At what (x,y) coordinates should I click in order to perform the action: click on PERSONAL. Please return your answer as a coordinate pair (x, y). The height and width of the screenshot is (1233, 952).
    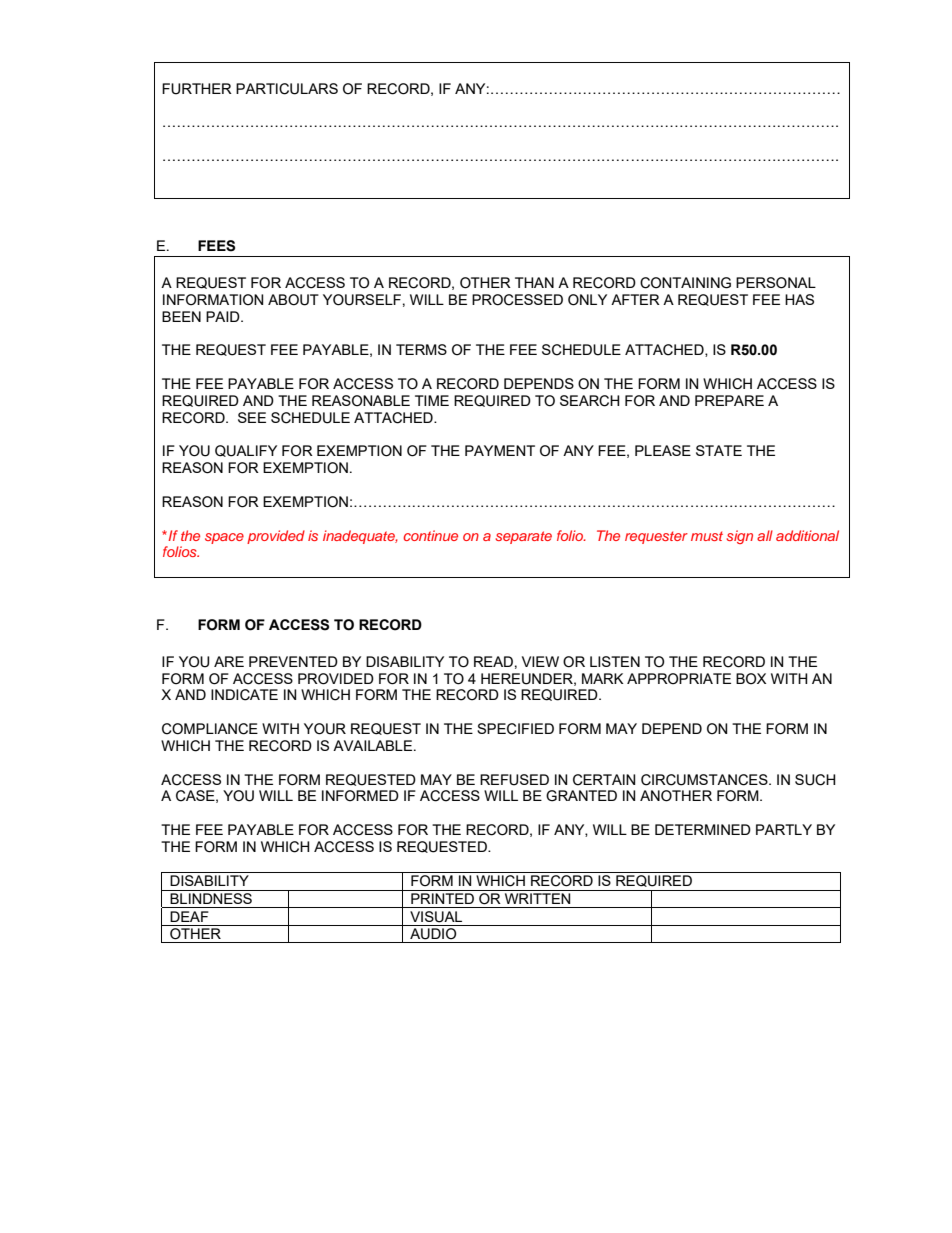
    Looking at the image, I should click on (776, 283).
